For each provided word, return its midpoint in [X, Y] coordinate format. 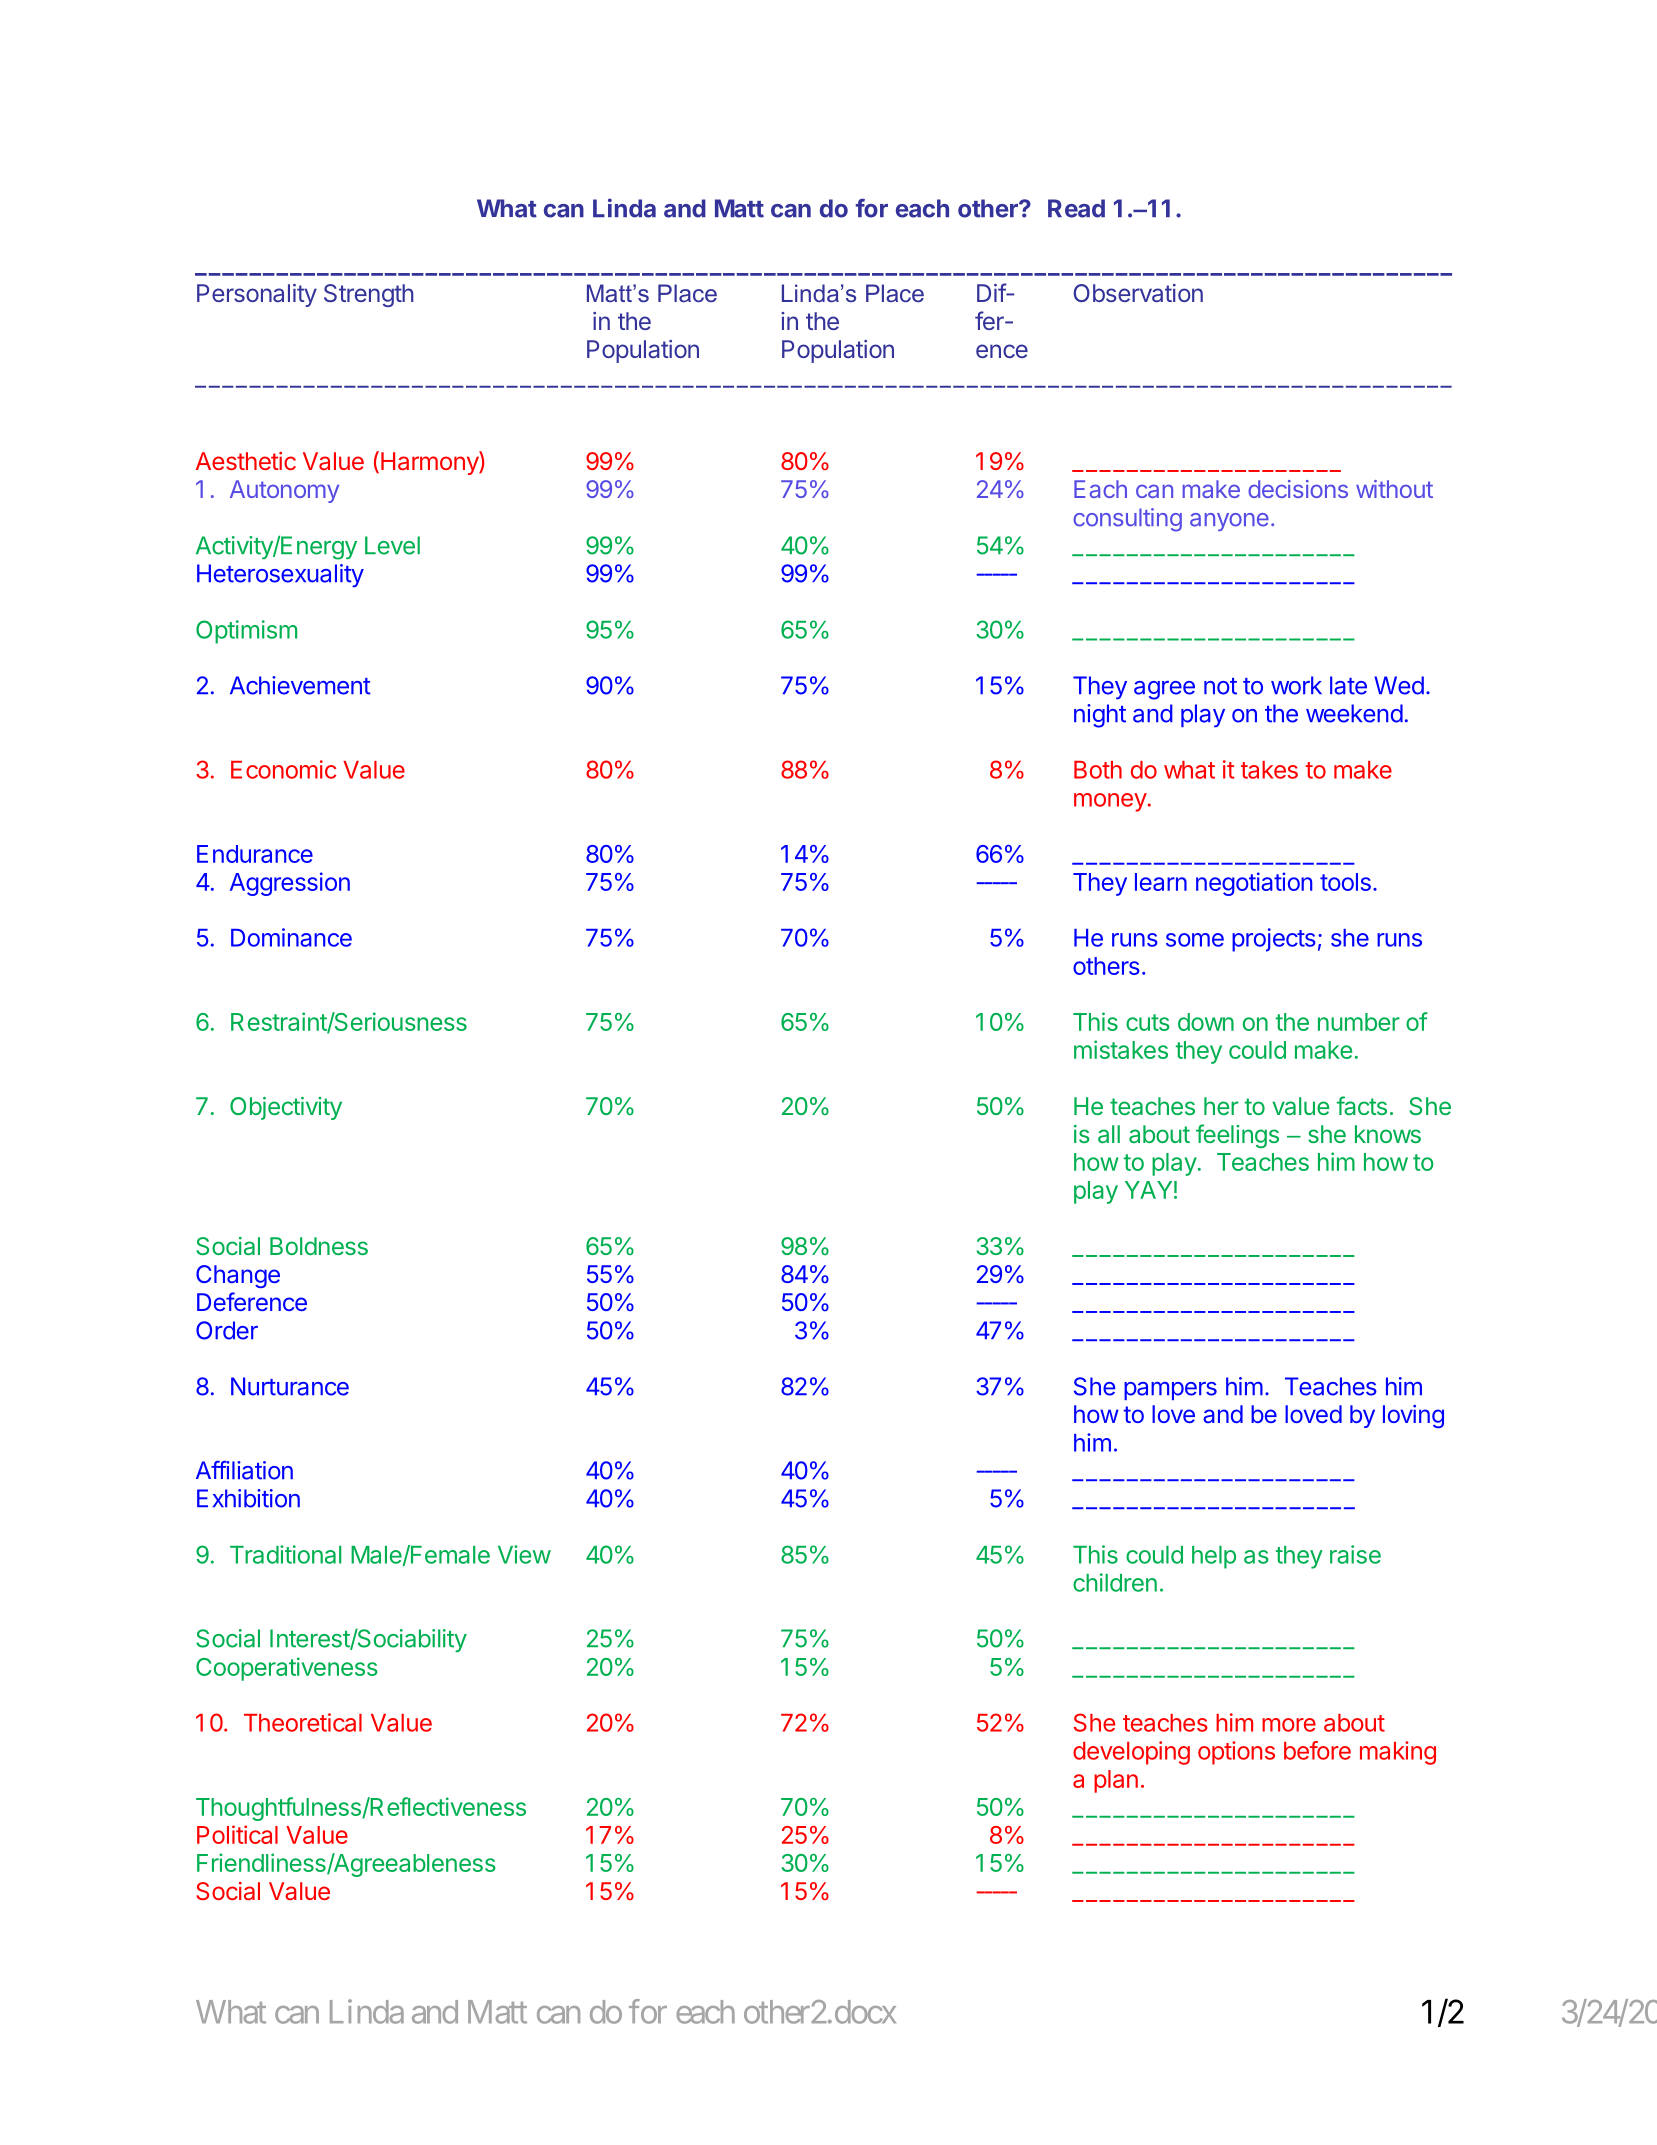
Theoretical [303, 1722]
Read [1076, 208]
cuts [1148, 1022]
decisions [1298, 489]
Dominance [291, 937]
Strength [368, 295]
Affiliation [244, 1470]
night [1100, 716]
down [1206, 1022]
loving [1413, 1416]
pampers [1170, 1391]
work [1296, 685]
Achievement [300, 685]
